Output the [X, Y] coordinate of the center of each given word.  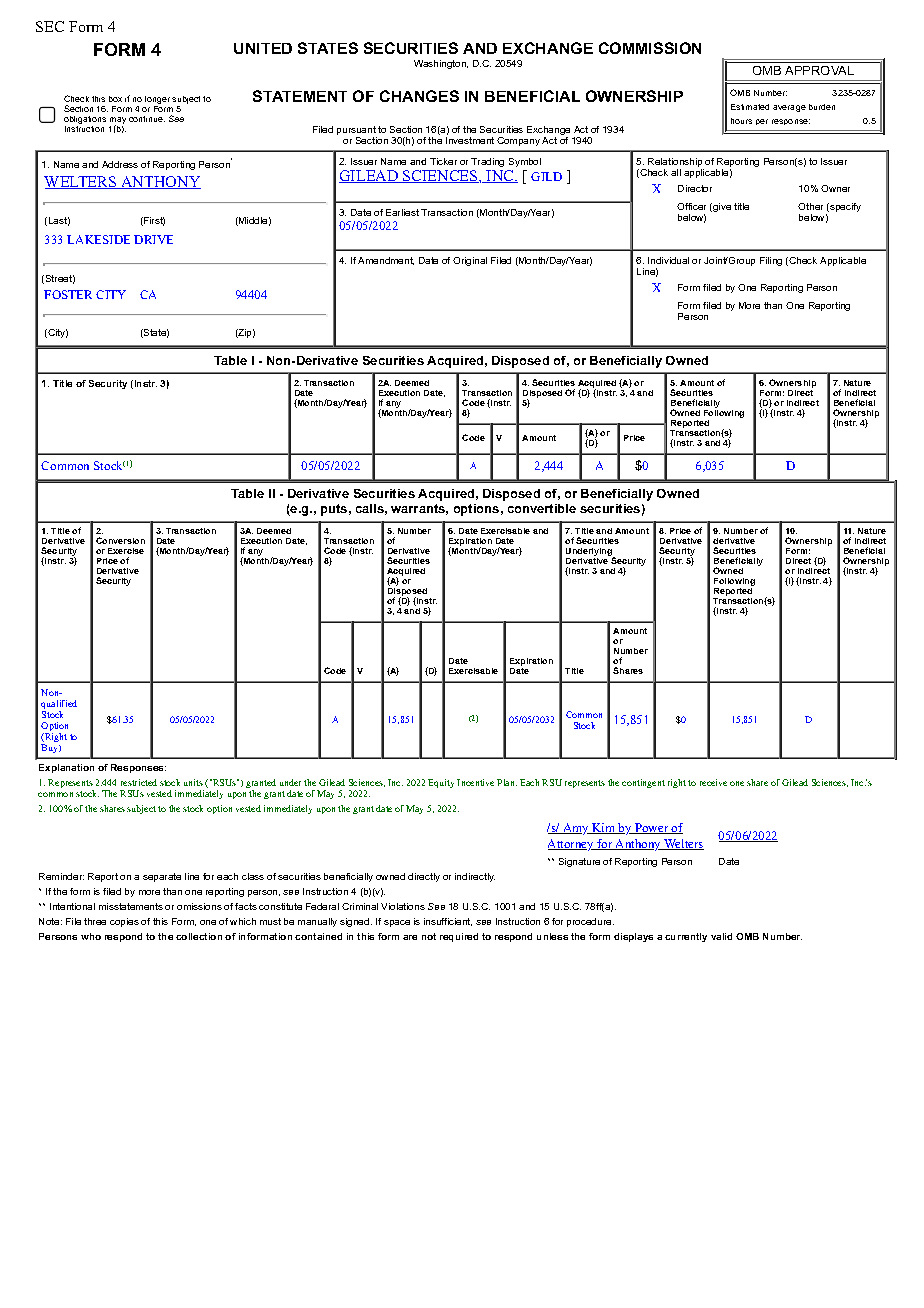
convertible [542, 508]
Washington [441, 64]
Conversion [120, 540]
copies [124, 922]
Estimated [750, 107]
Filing [771, 261]
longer [157, 100]
